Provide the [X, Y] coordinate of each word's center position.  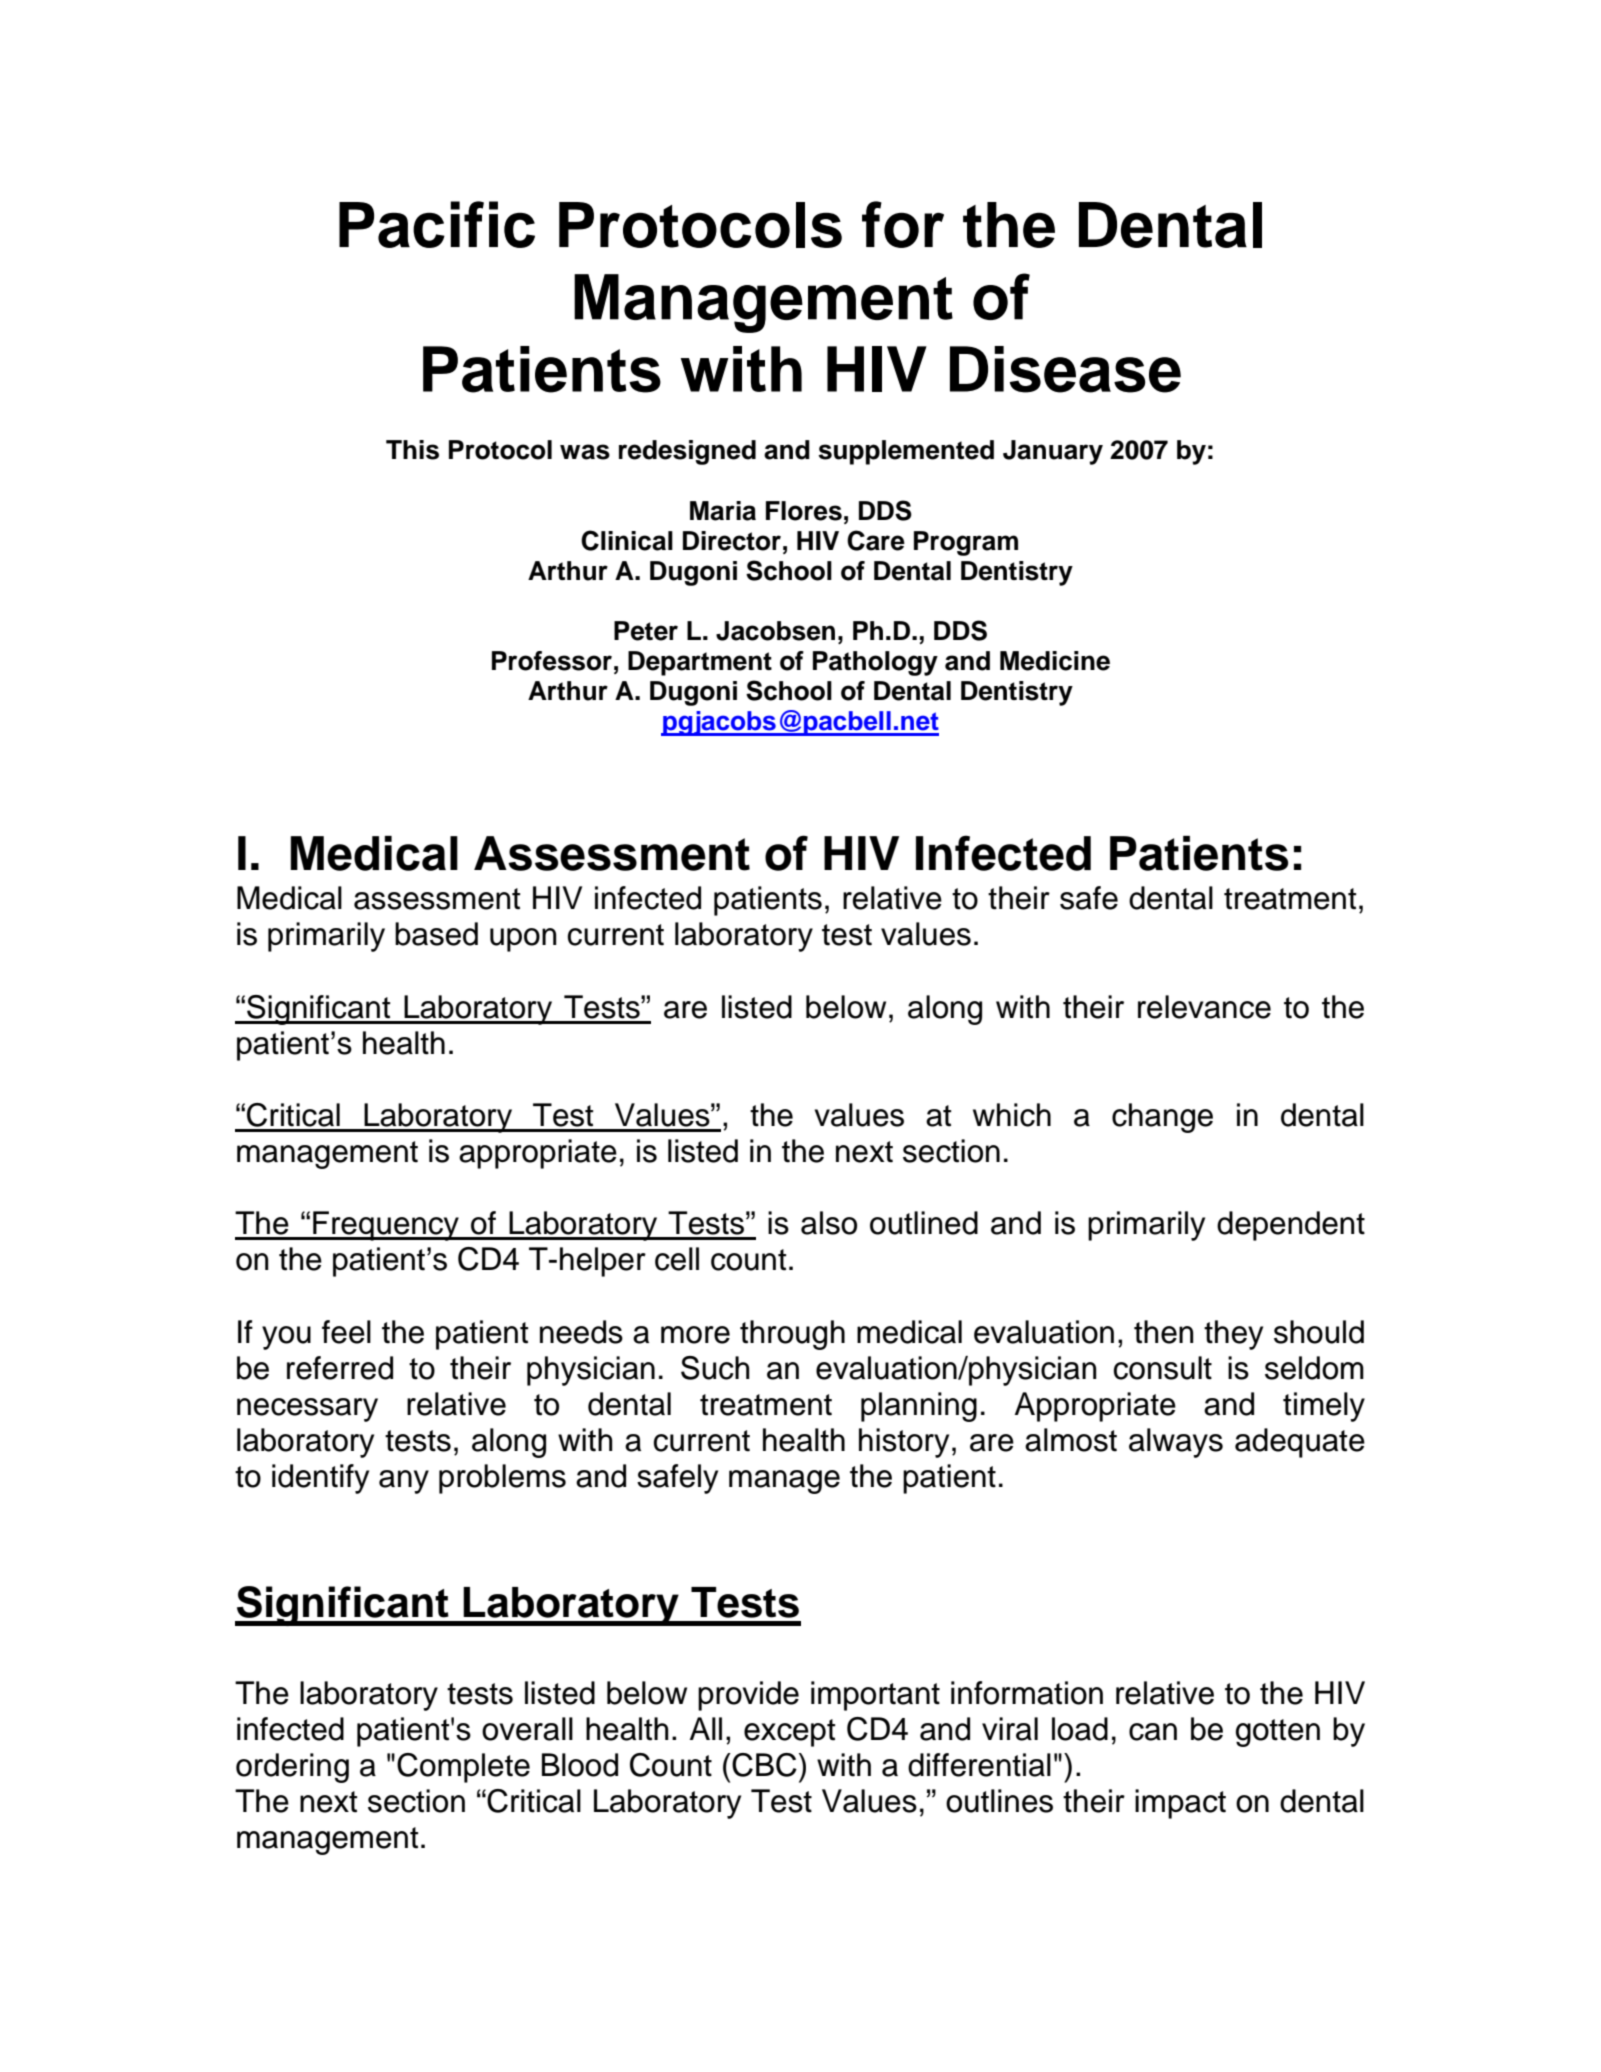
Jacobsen [775, 631]
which [1012, 1115]
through [792, 1335]
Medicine [1055, 661]
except [789, 1733]
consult [1162, 1368]
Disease [1065, 369]
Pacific [437, 224]
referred [340, 1368]
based [436, 934]
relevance [1204, 1007]
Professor [552, 661]
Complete [463, 1768]
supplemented [906, 452]
